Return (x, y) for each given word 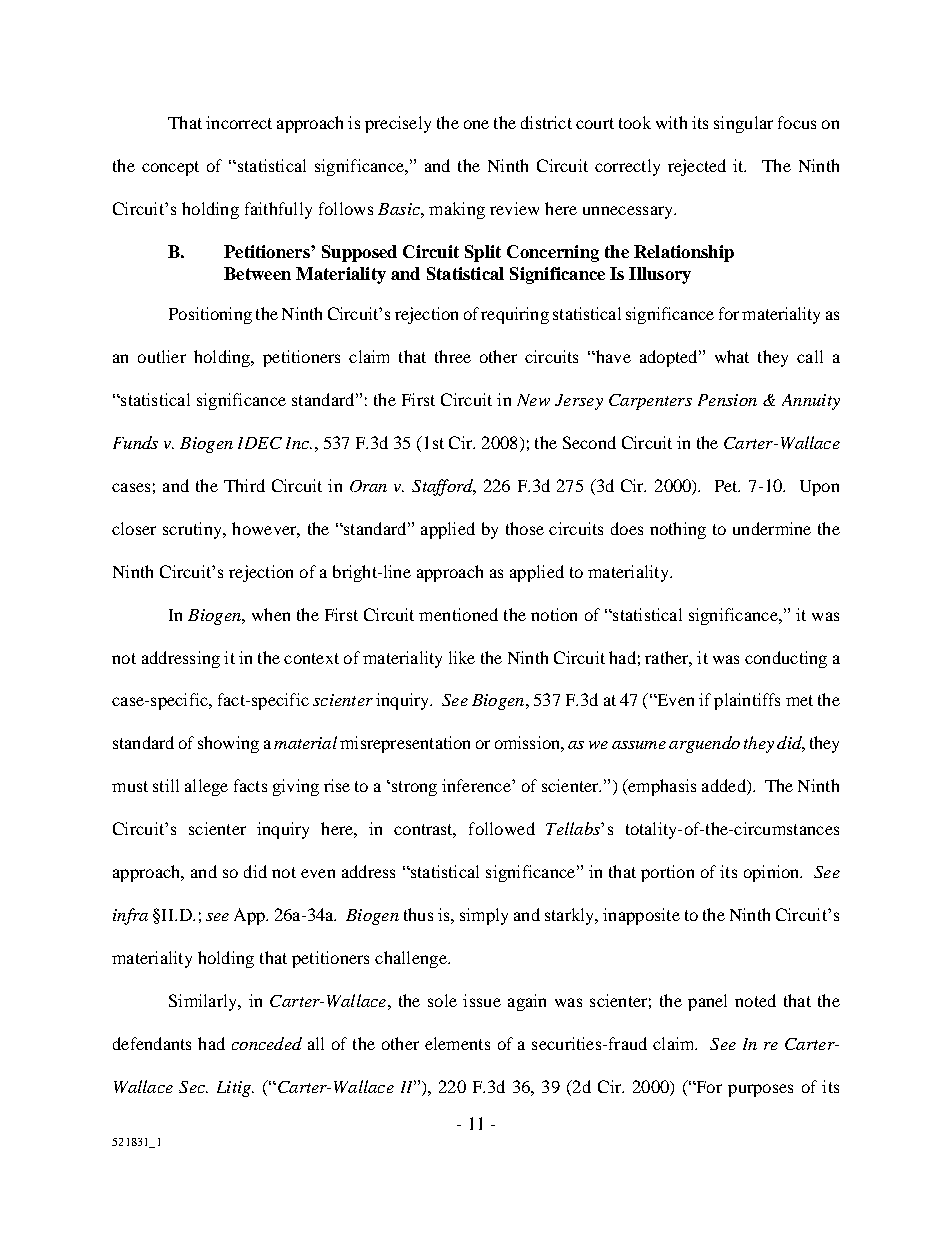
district (546, 122)
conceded (267, 1043)
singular (743, 124)
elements (457, 1043)
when (271, 614)
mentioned (458, 614)
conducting (786, 659)
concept (170, 168)
